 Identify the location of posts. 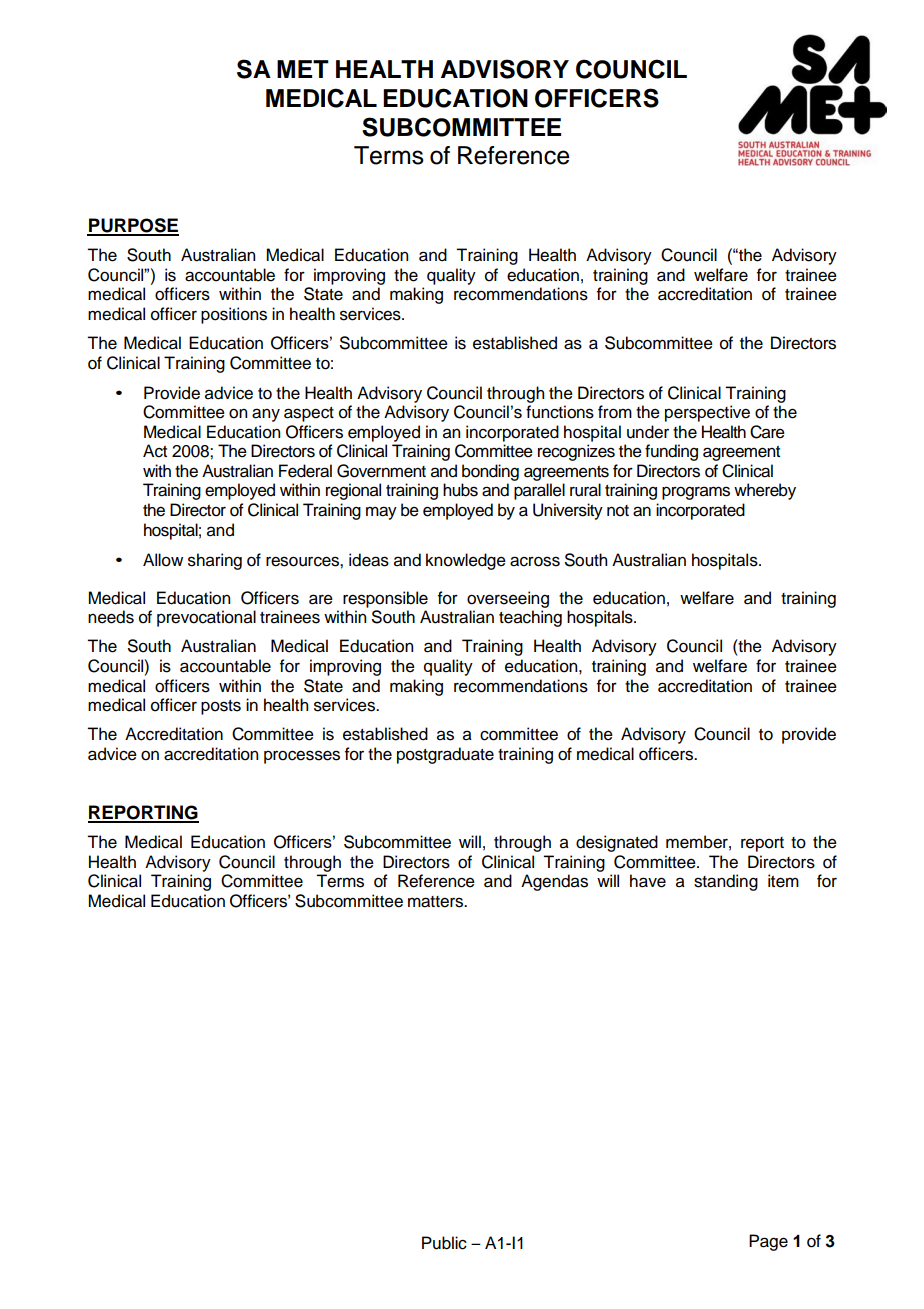
(221, 707).
